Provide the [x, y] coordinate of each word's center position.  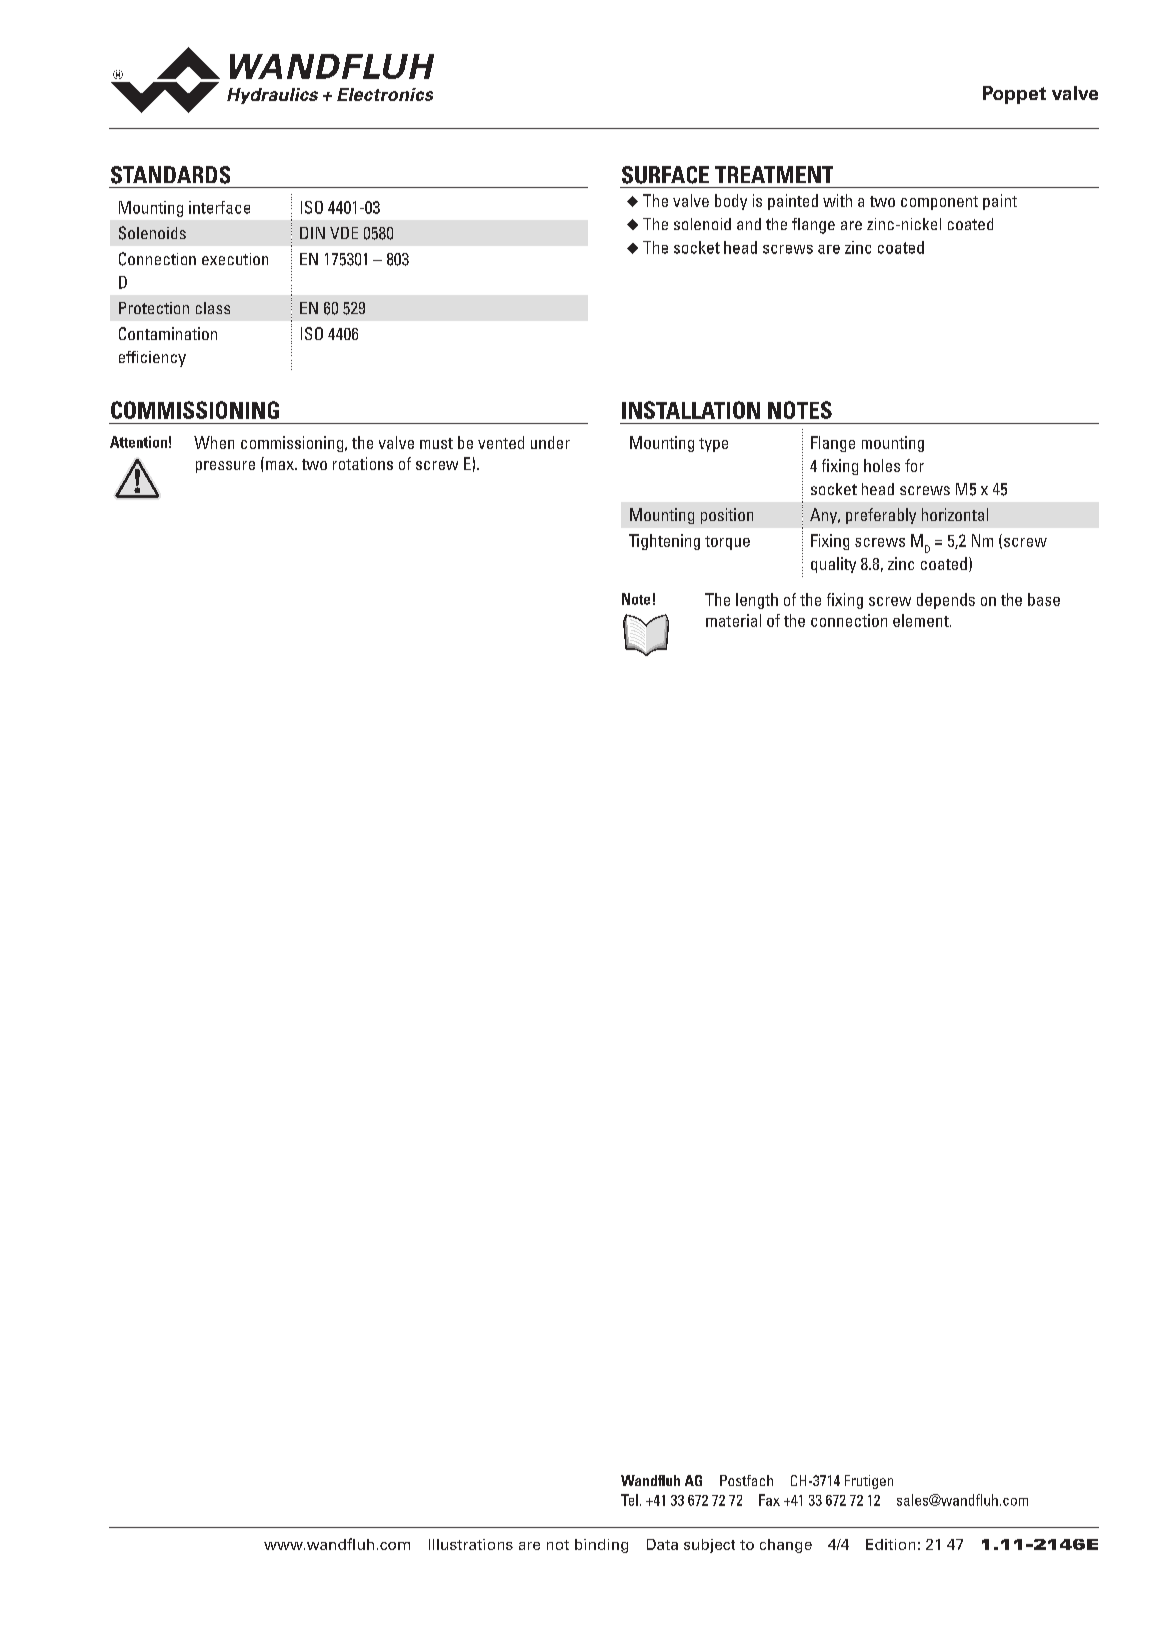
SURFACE [665, 175]
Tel [629, 1500]
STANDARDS [170, 175]
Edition [890, 1544]
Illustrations [471, 1544]
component [939, 203]
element [922, 620]
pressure [225, 467]
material [733, 620]
